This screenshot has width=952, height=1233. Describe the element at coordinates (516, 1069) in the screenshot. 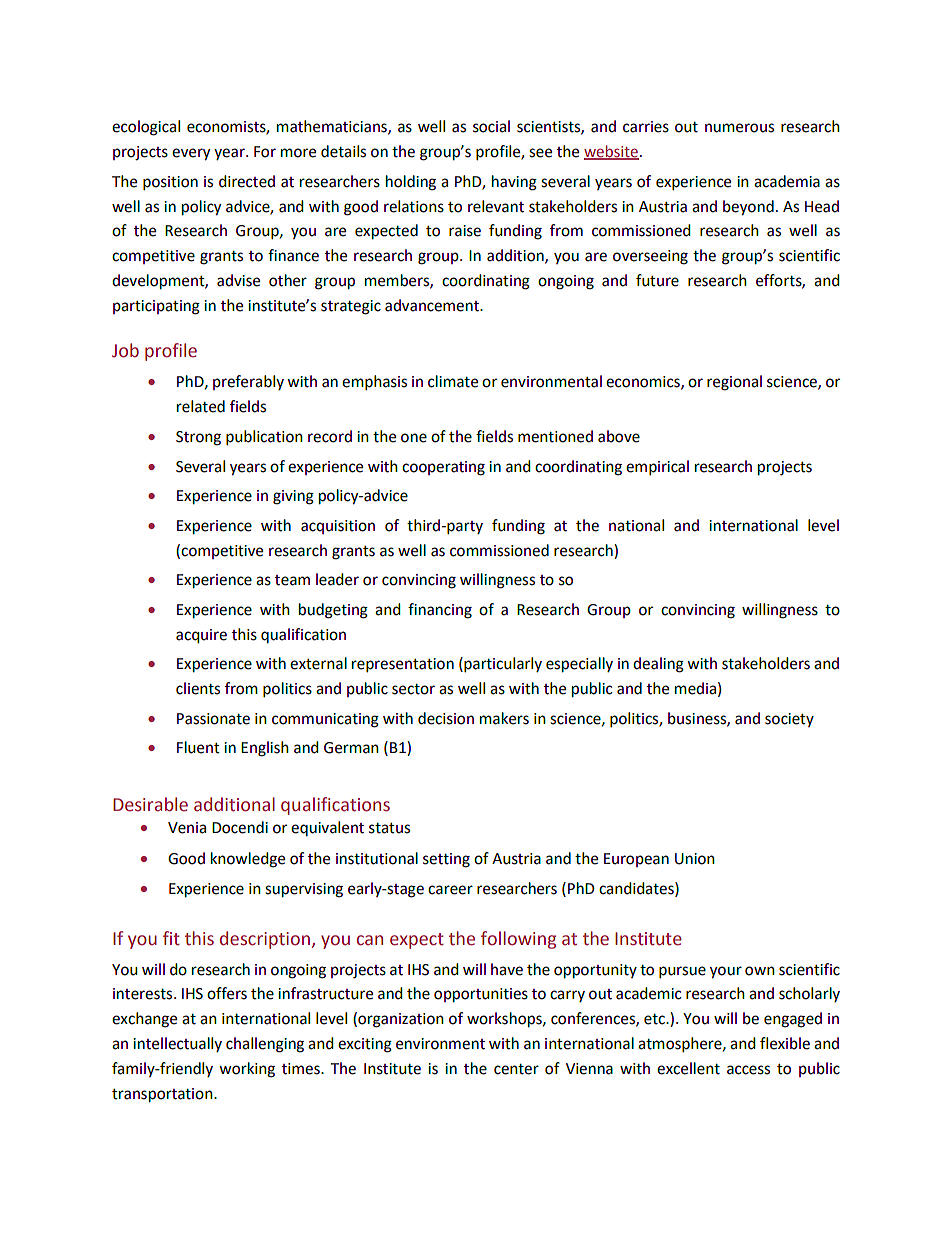

I see `center` at that location.
